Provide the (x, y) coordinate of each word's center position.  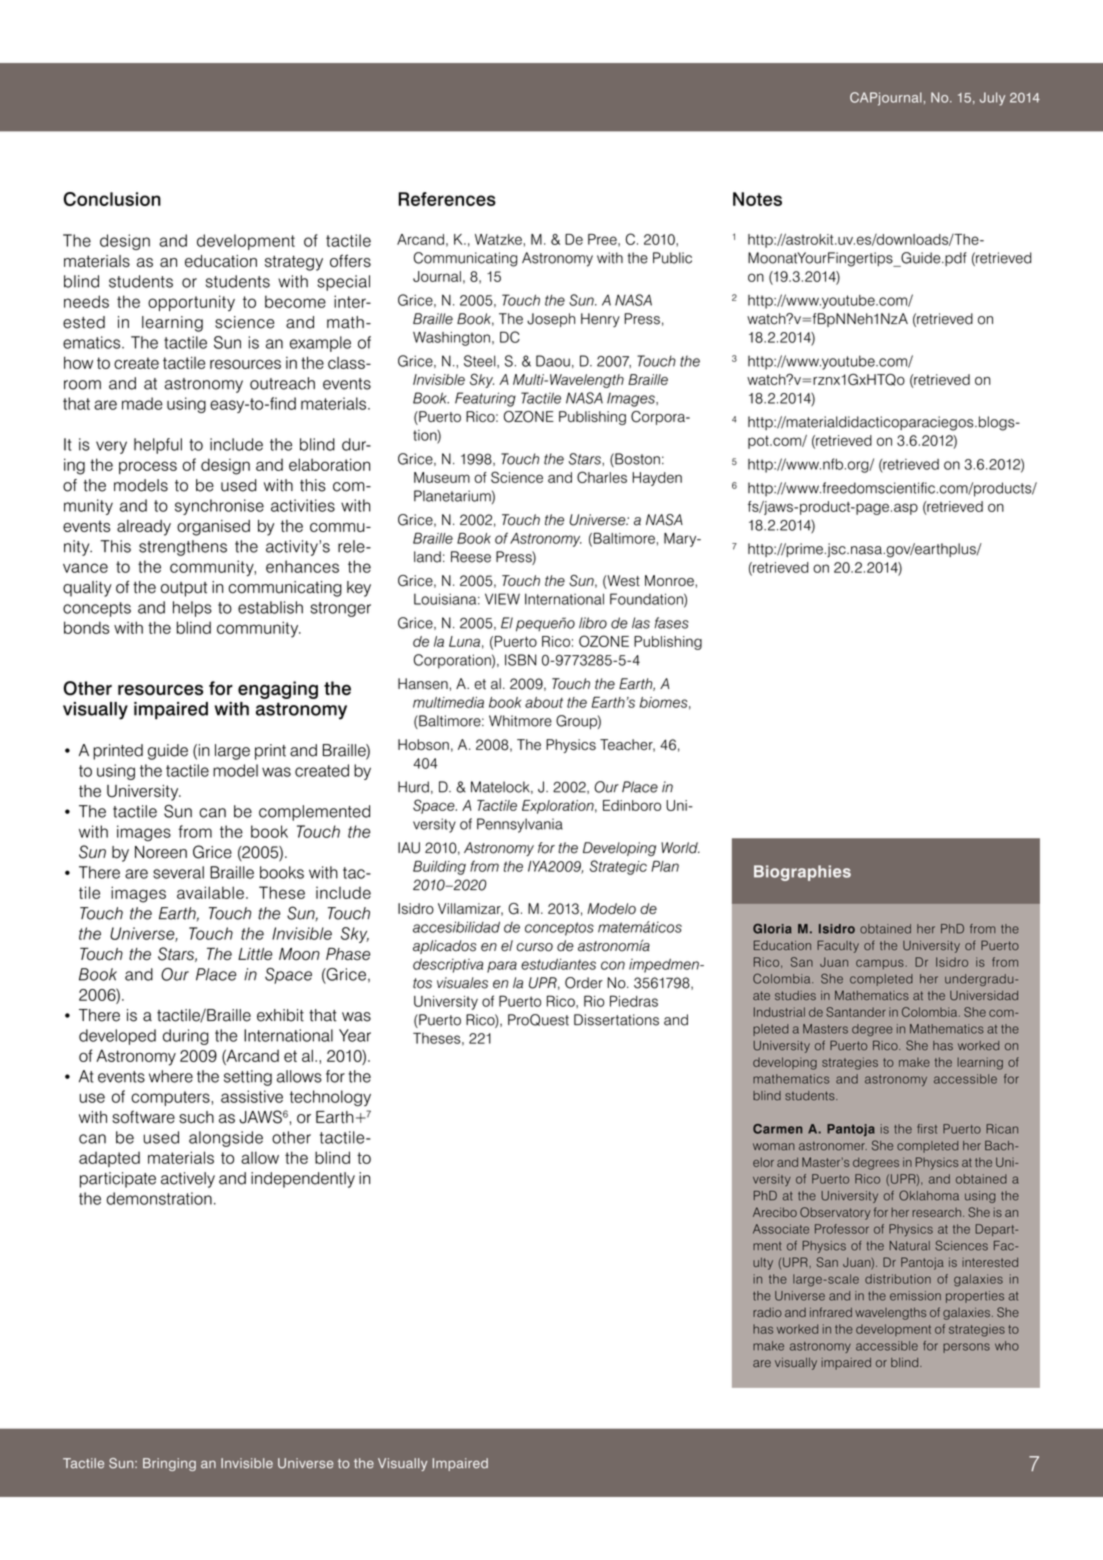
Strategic (618, 867)
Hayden (657, 479)
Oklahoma (929, 1195)
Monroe (670, 580)
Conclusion (112, 199)
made (142, 403)
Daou (553, 361)
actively (188, 1180)
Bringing (169, 1464)
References (447, 199)
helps (192, 609)
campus (880, 964)
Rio (594, 1001)
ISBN (521, 660)
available (210, 892)
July (992, 99)
